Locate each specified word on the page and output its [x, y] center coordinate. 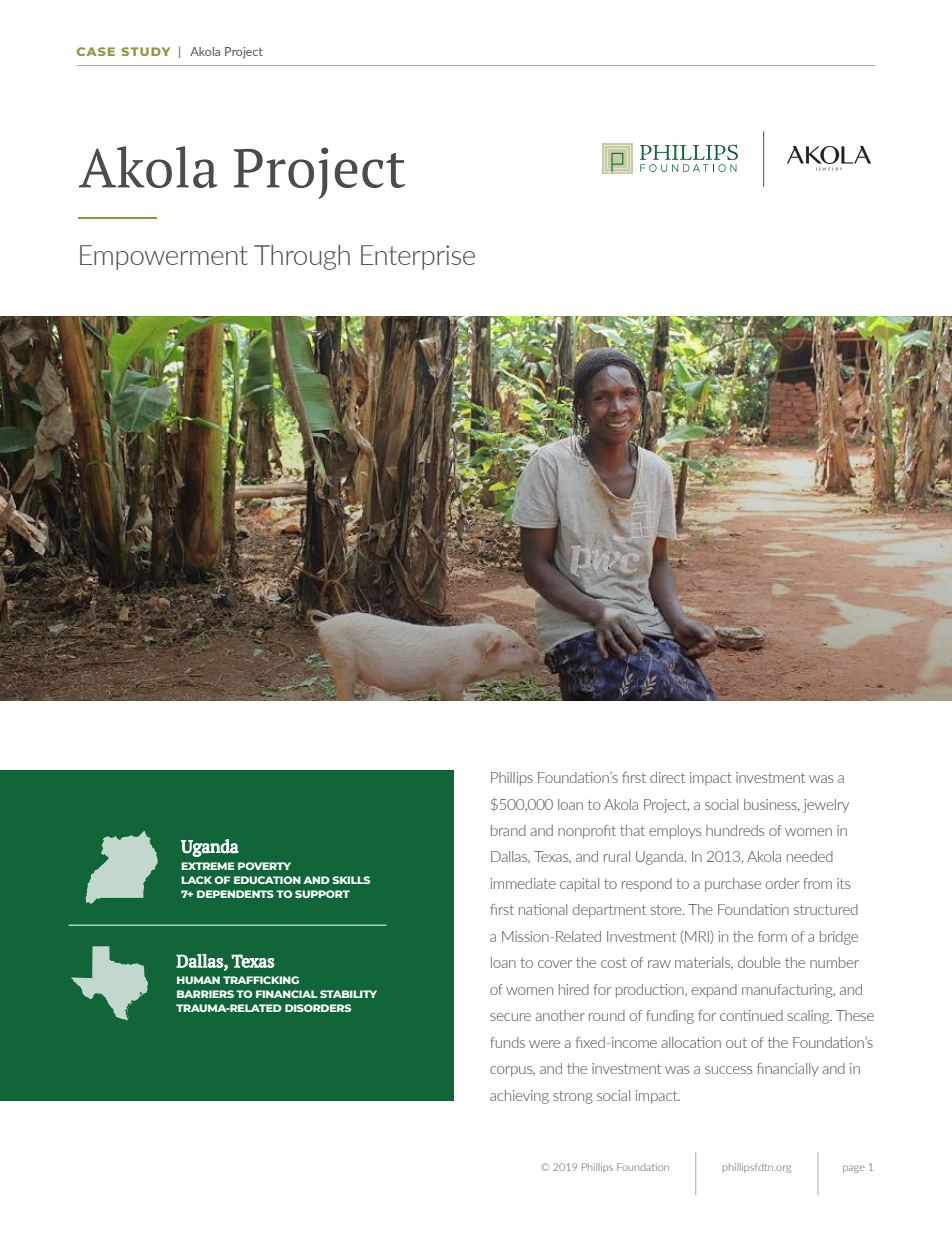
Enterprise [418, 257]
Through [302, 257]
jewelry [826, 806]
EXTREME [208, 866]
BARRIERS [205, 994]
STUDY [146, 51]
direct [667, 777]
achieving [519, 1097]
